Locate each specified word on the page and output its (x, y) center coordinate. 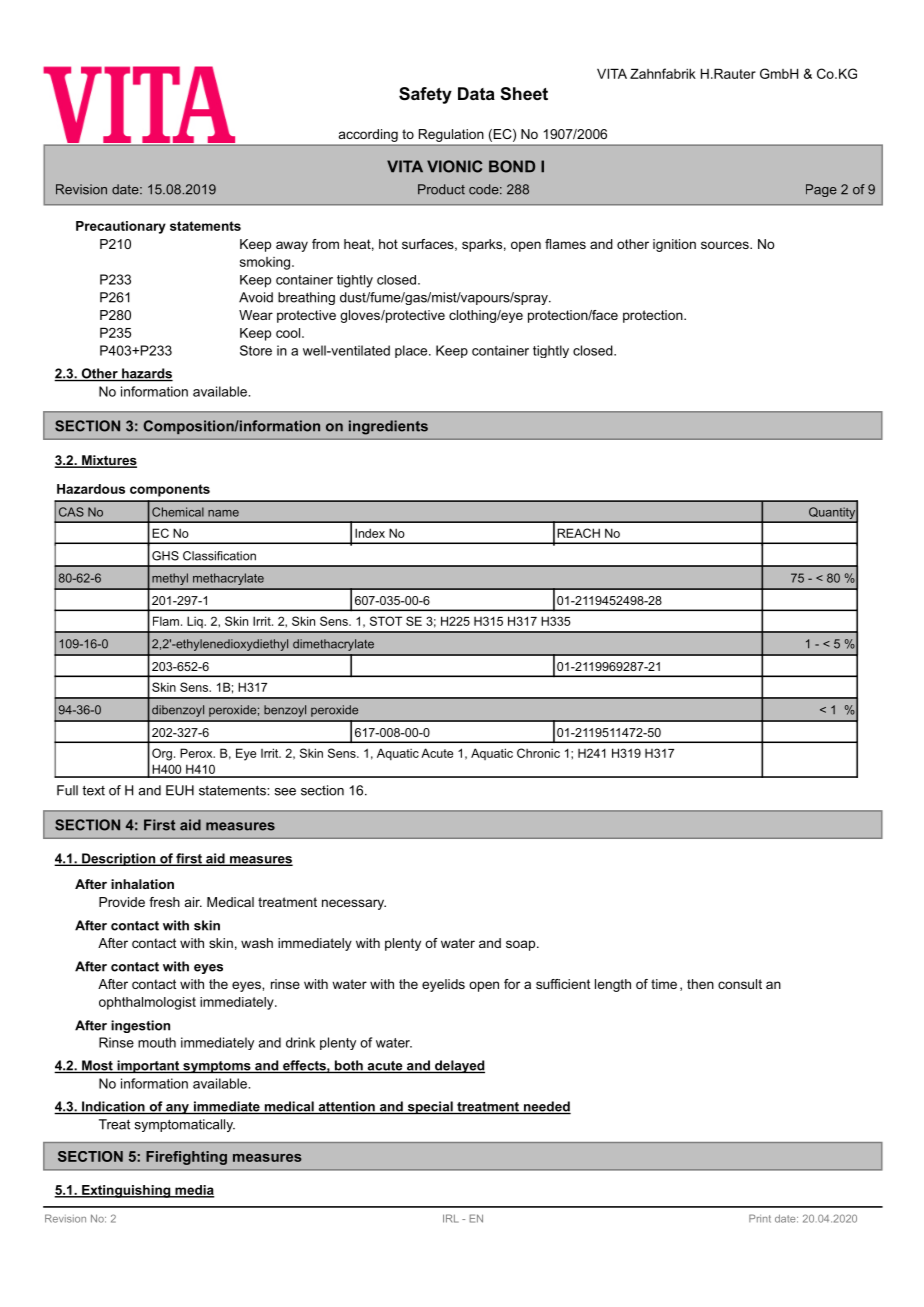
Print (760, 1218)
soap (522, 945)
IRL (451, 1218)
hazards (146, 374)
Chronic (538, 753)
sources (726, 245)
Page (821, 190)
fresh (164, 902)
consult (740, 984)
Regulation (451, 135)
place (412, 351)
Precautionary (121, 227)
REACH (578, 533)
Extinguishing (126, 1191)
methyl (170, 579)
